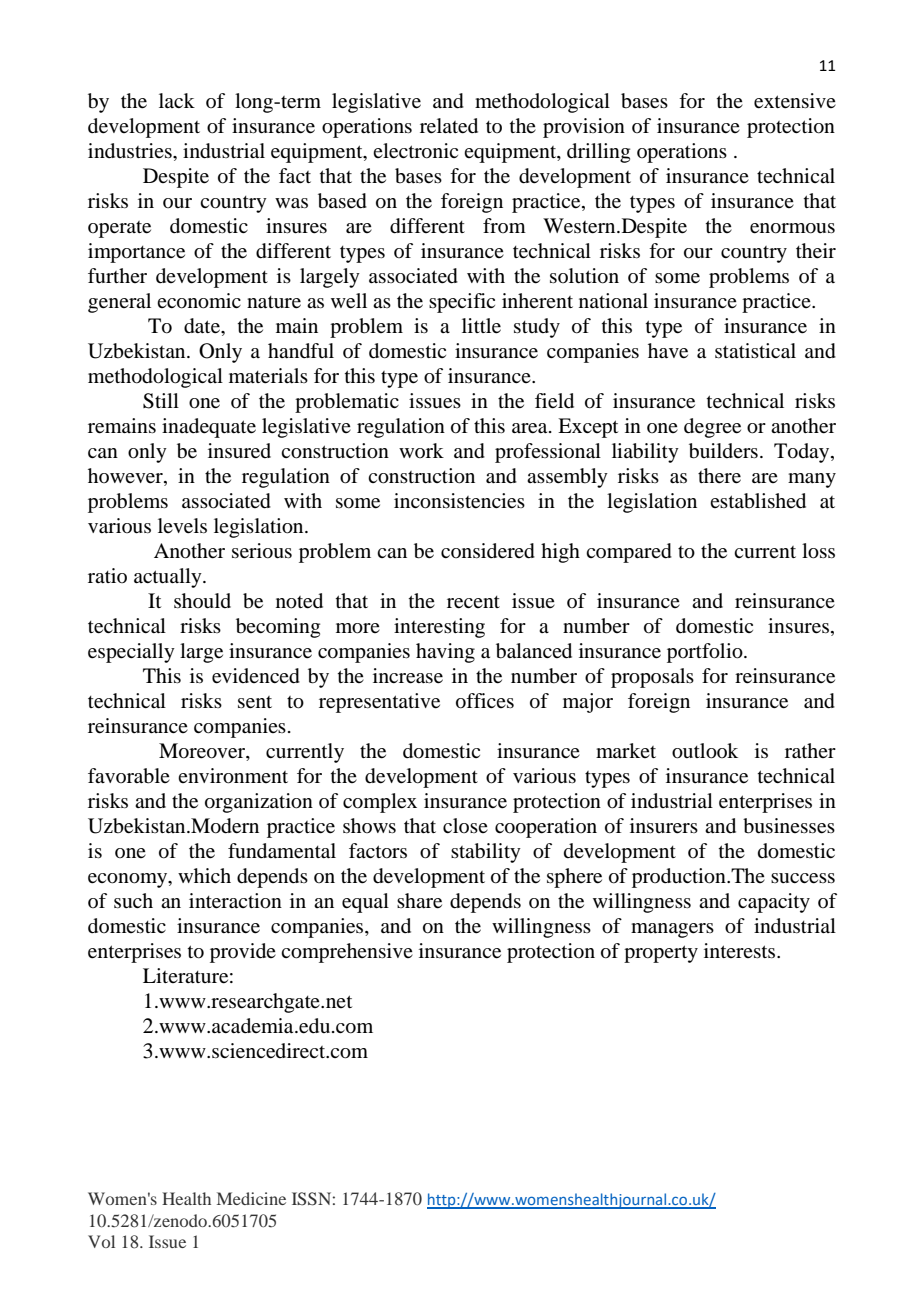  Describe the element at coordinates (131, 653) in the document. I see `especially` at that location.
